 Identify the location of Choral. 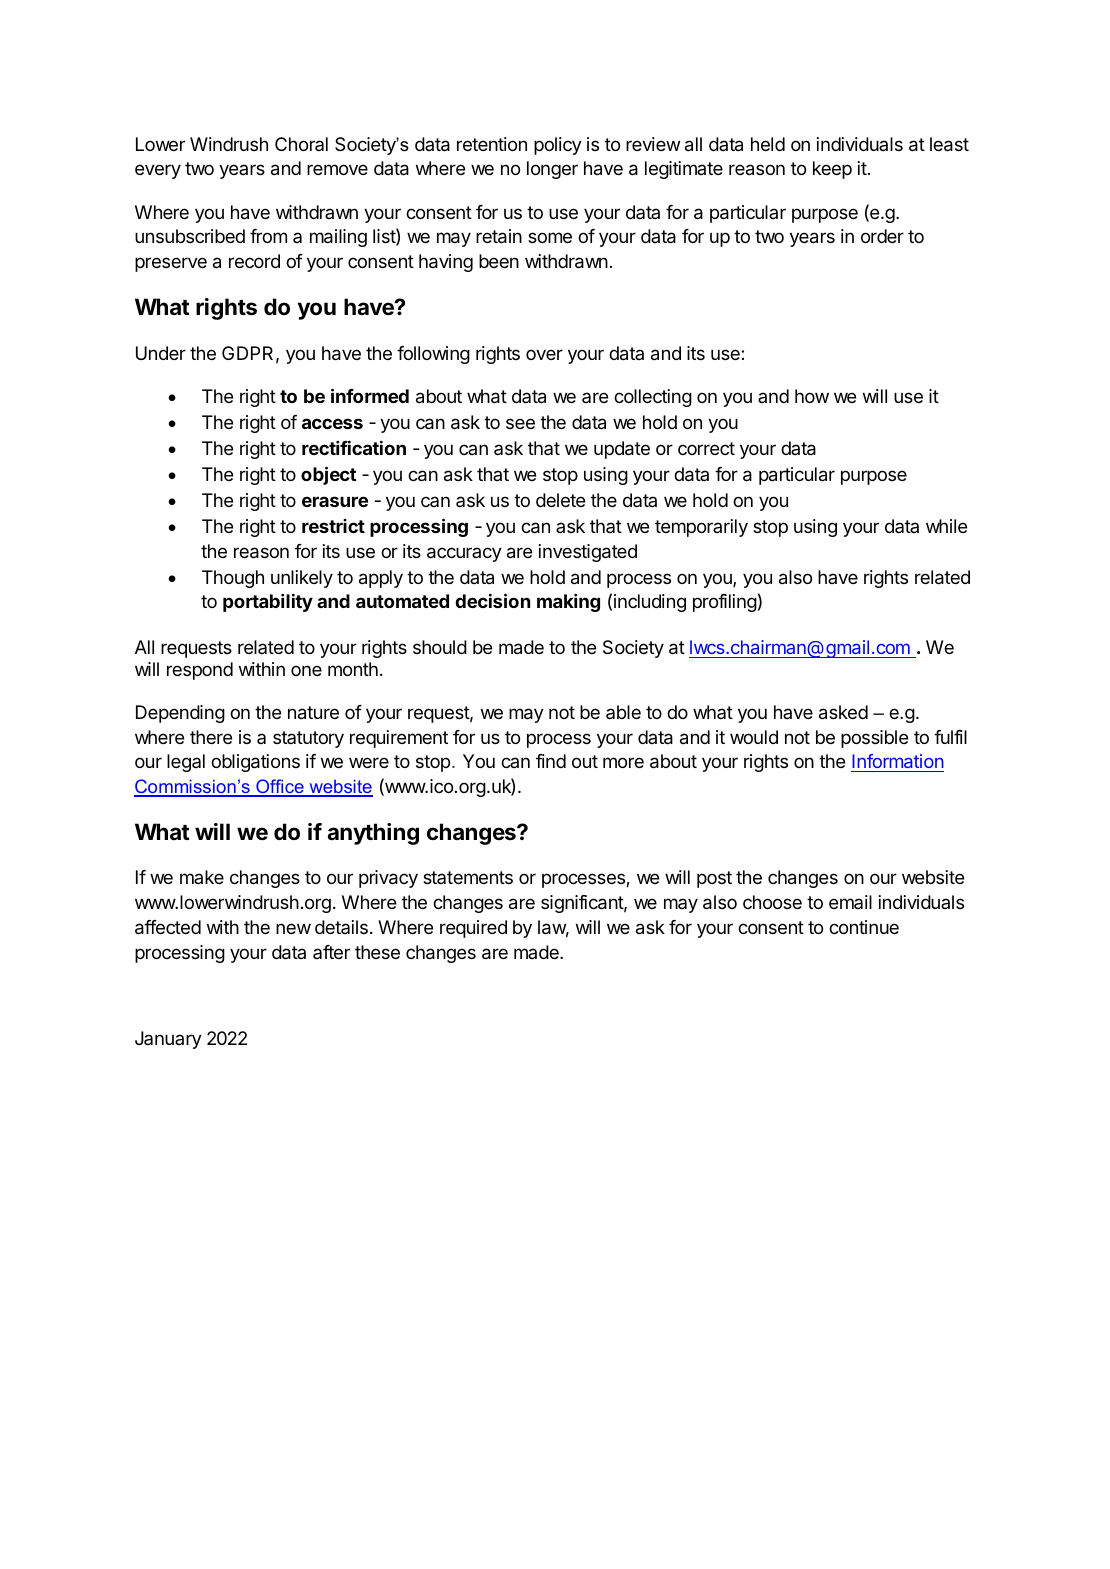
(301, 144).
